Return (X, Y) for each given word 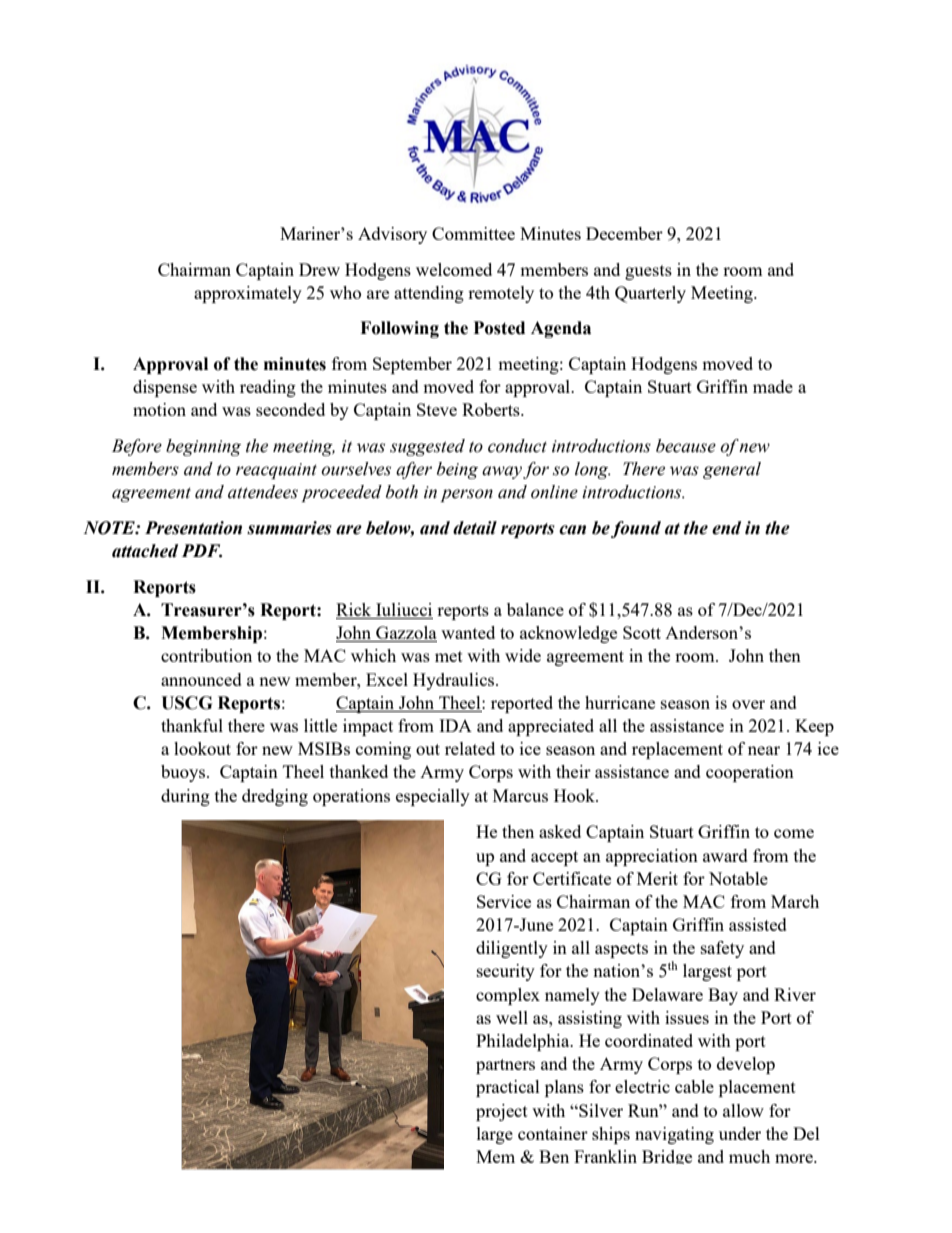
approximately (248, 294)
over (748, 704)
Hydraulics (455, 681)
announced (201, 679)
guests (648, 272)
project (502, 1112)
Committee (473, 233)
